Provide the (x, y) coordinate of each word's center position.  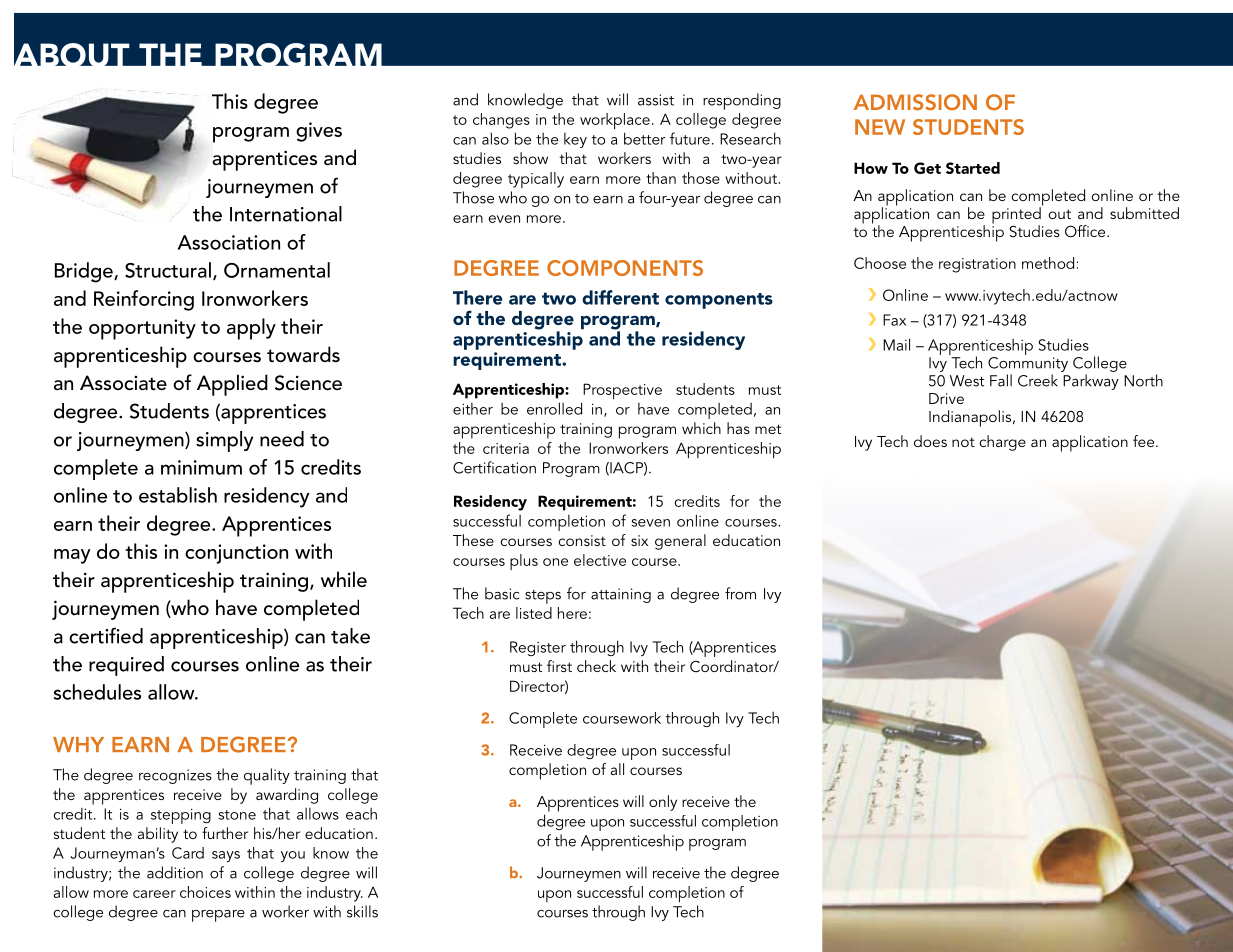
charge (1002, 443)
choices (205, 892)
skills (362, 911)
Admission (915, 102)
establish (178, 495)
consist (582, 540)
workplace (615, 121)
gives (319, 132)
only (663, 803)
